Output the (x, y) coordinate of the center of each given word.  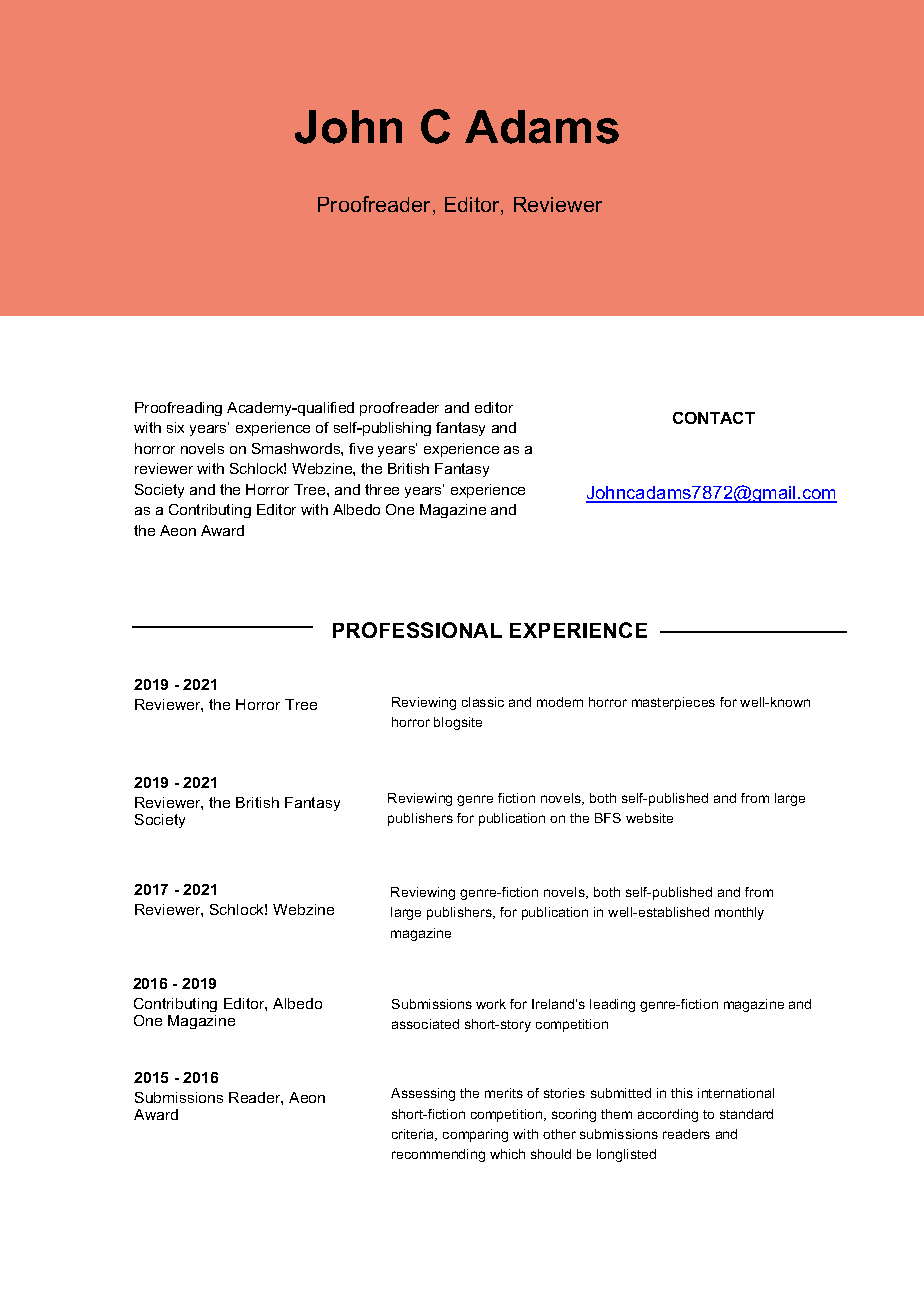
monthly (739, 913)
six (175, 427)
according (668, 1115)
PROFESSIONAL (417, 630)
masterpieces (673, 703)
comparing (475, 1135)
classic (483, 702)
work (491, 1004)
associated (425, 1024)
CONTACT (714, 418)
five (361, 448)
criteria (414, 1135)
